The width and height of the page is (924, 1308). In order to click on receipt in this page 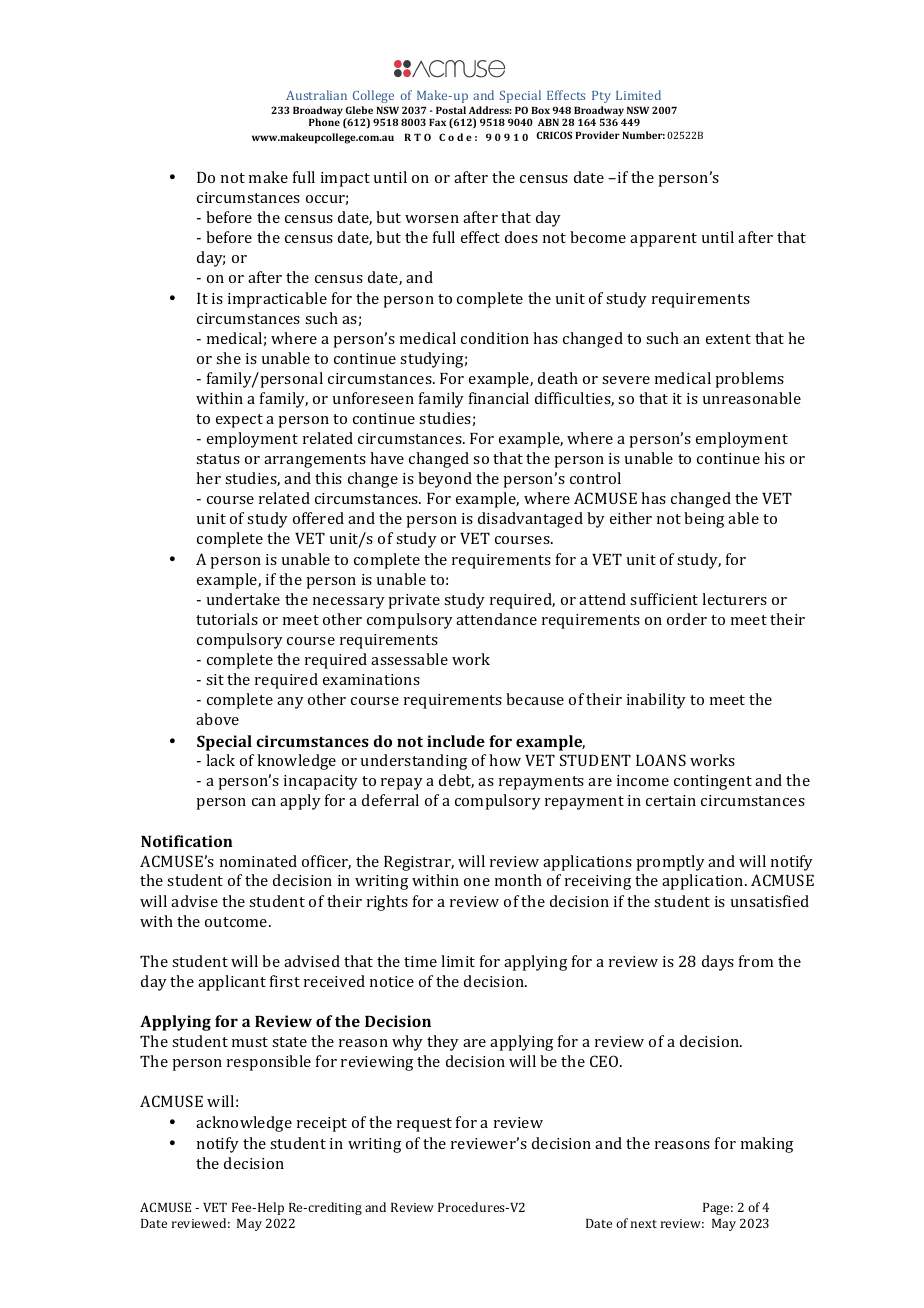, I will do `click(322, 1124)`.
